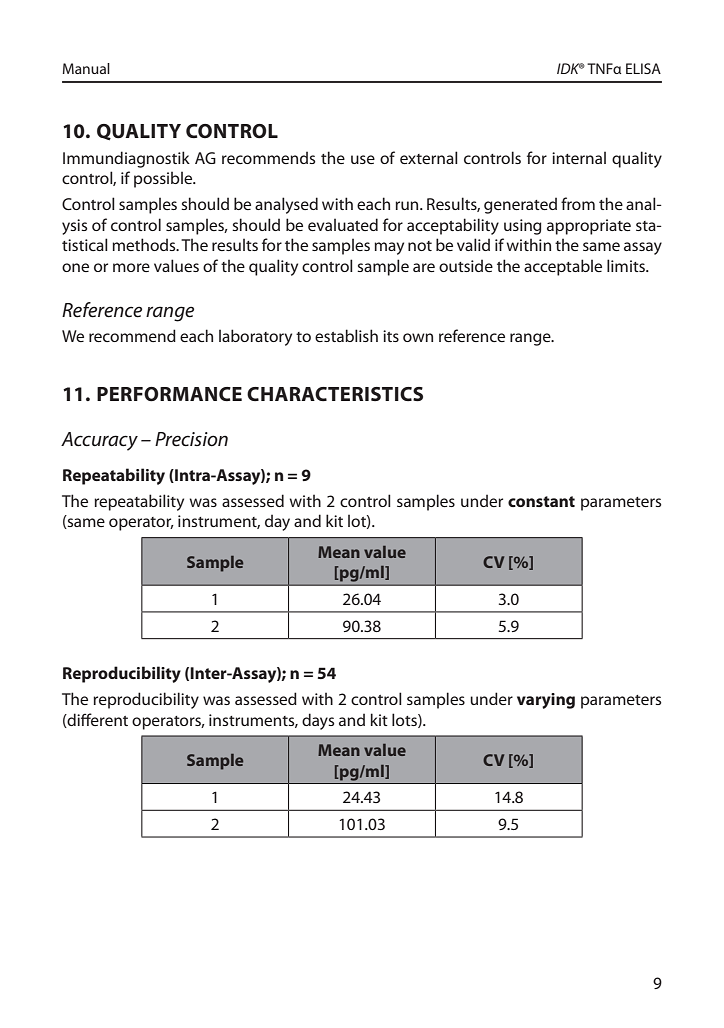 This screenshot has height=1028, width=724. What do you see at coordinates (546, 701) in the screenshot?
I see `varying` at bounding box center [546, 701].
